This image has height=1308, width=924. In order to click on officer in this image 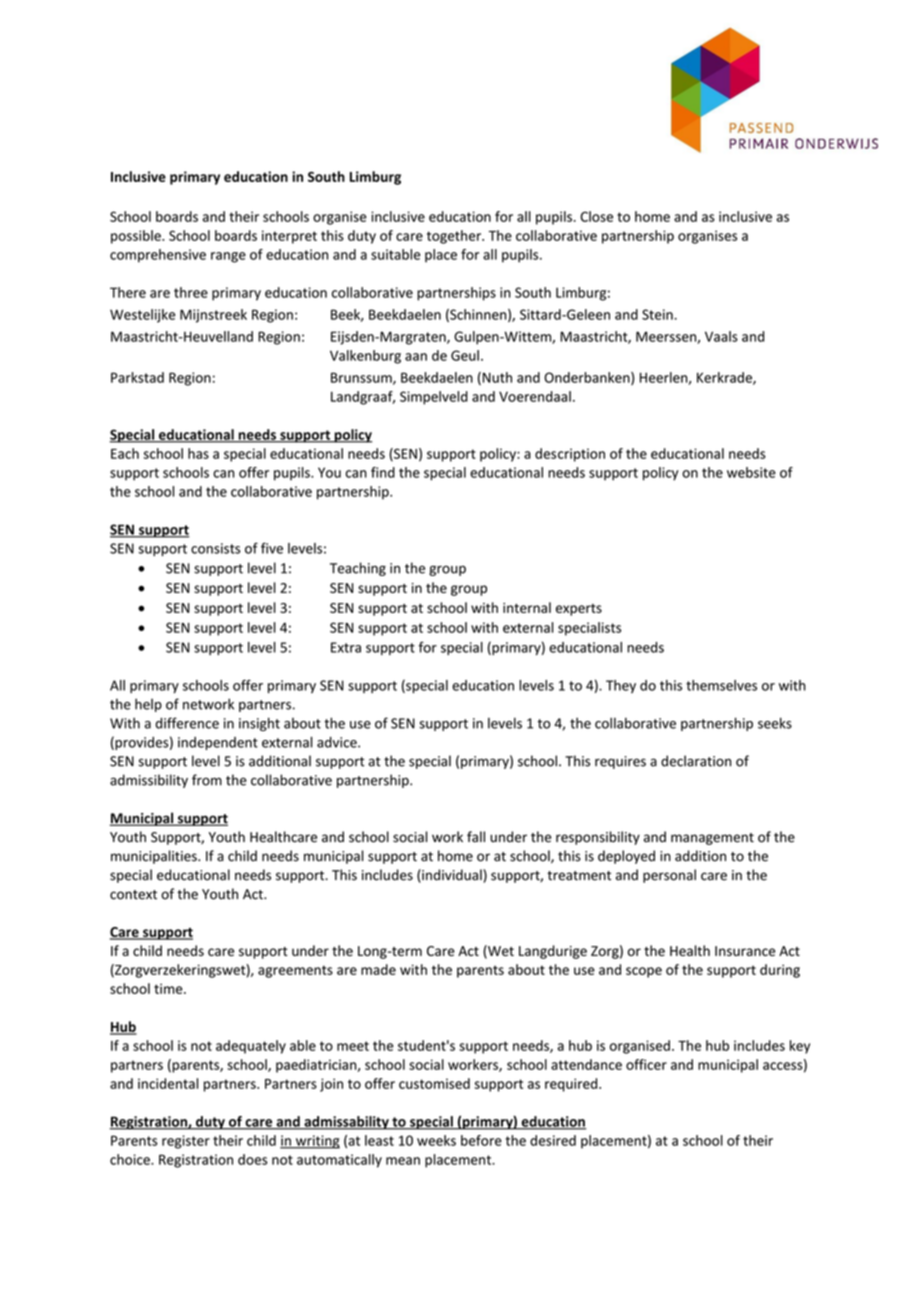, I will do `click(646, 1064)`.
